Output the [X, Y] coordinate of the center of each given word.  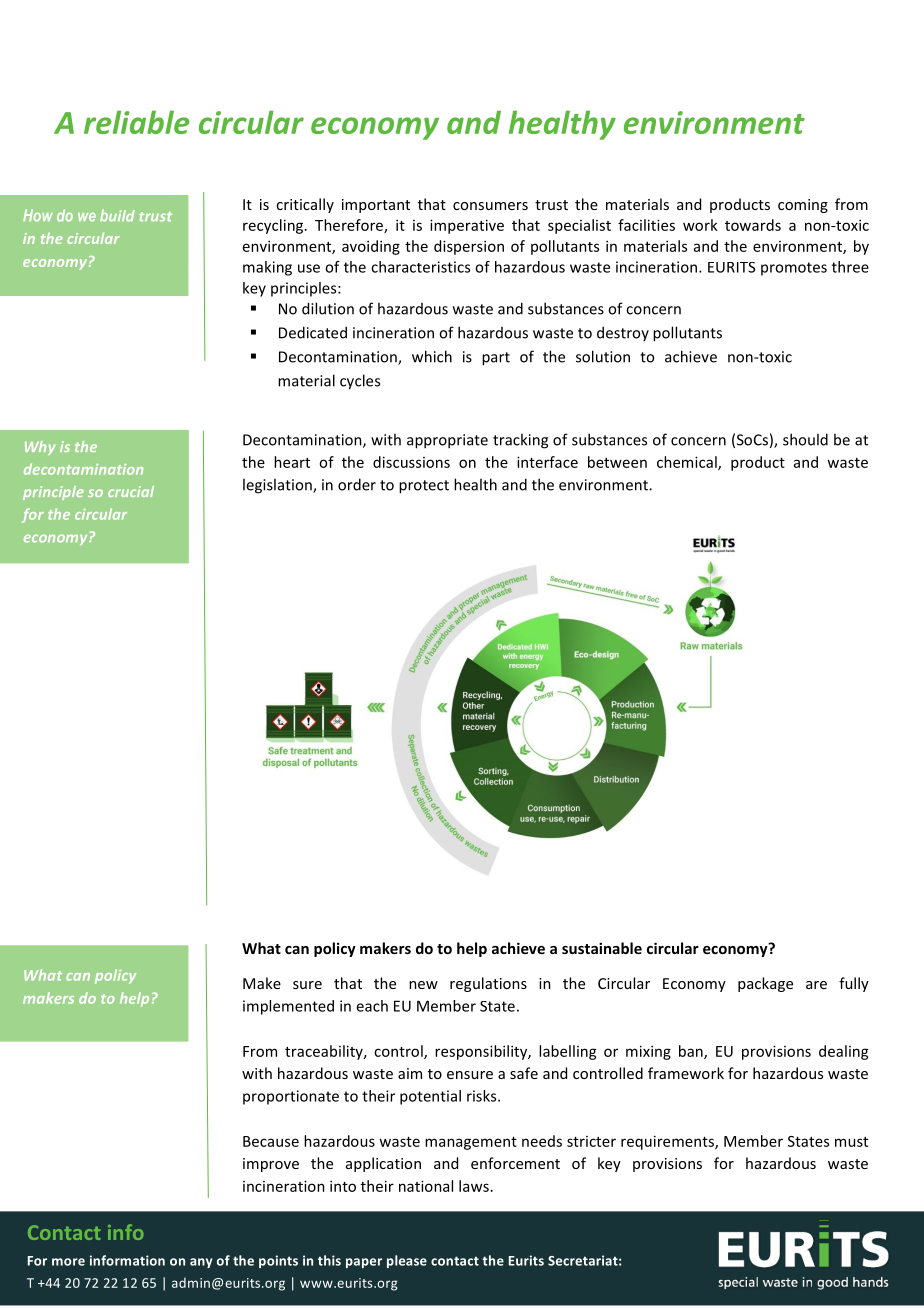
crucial [131, 491]
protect [424, 487]
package [765, 984]
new [423, 985]
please [407, 1261]
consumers [490, 206]
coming [803, 206]
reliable [137, 122]
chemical [688, 463]
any [201, 1263]
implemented [288, 1007]
